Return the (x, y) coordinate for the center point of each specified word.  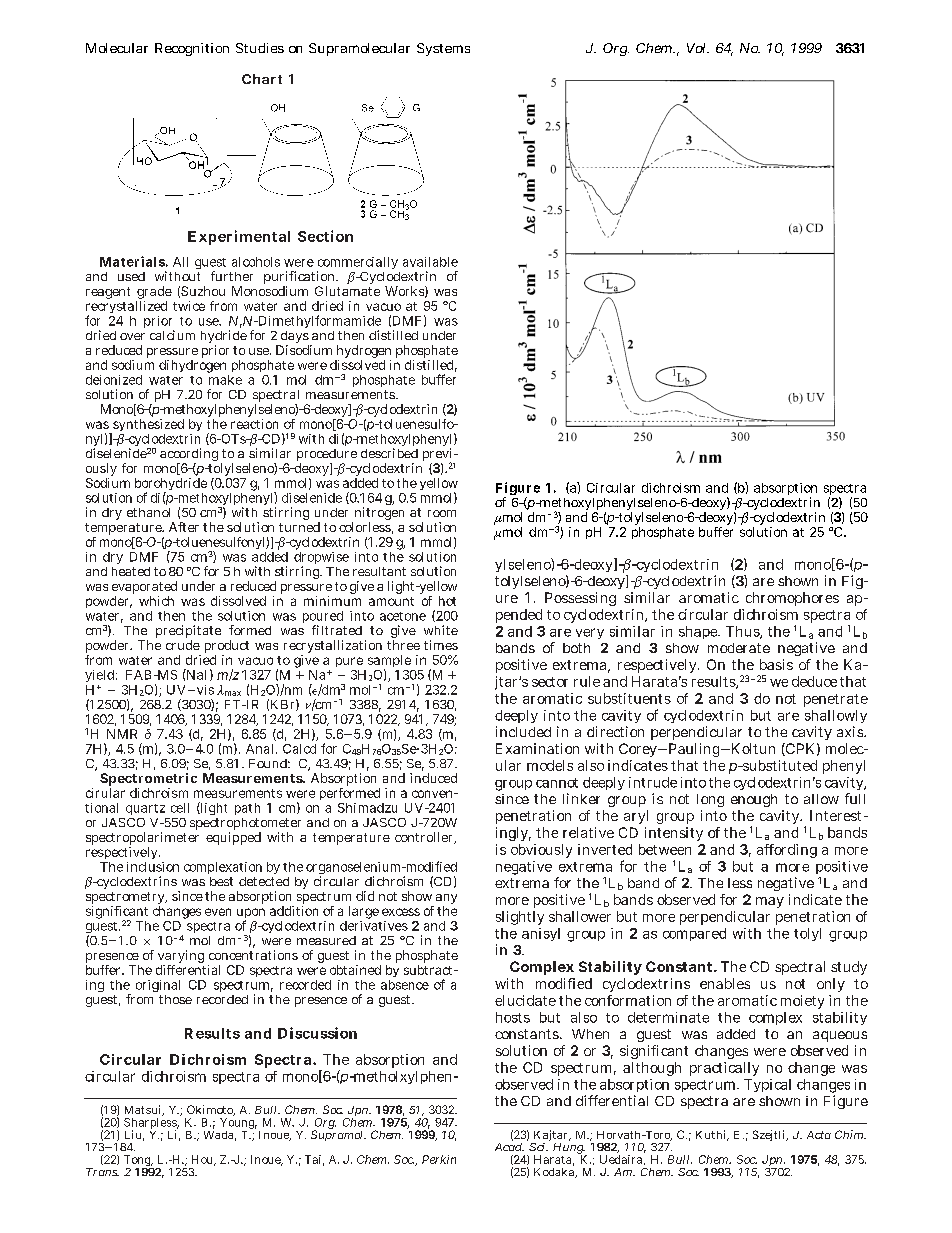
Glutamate (347, 291)
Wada (220, 1134)
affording (787, 851)
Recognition (192, 49)
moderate (739, 648)
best (221, 881)
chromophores (792, 599)
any (446, 900)
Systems (443, 49)
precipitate (188, 633)
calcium (172, 335)
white (441, 630)
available (430, 262)
